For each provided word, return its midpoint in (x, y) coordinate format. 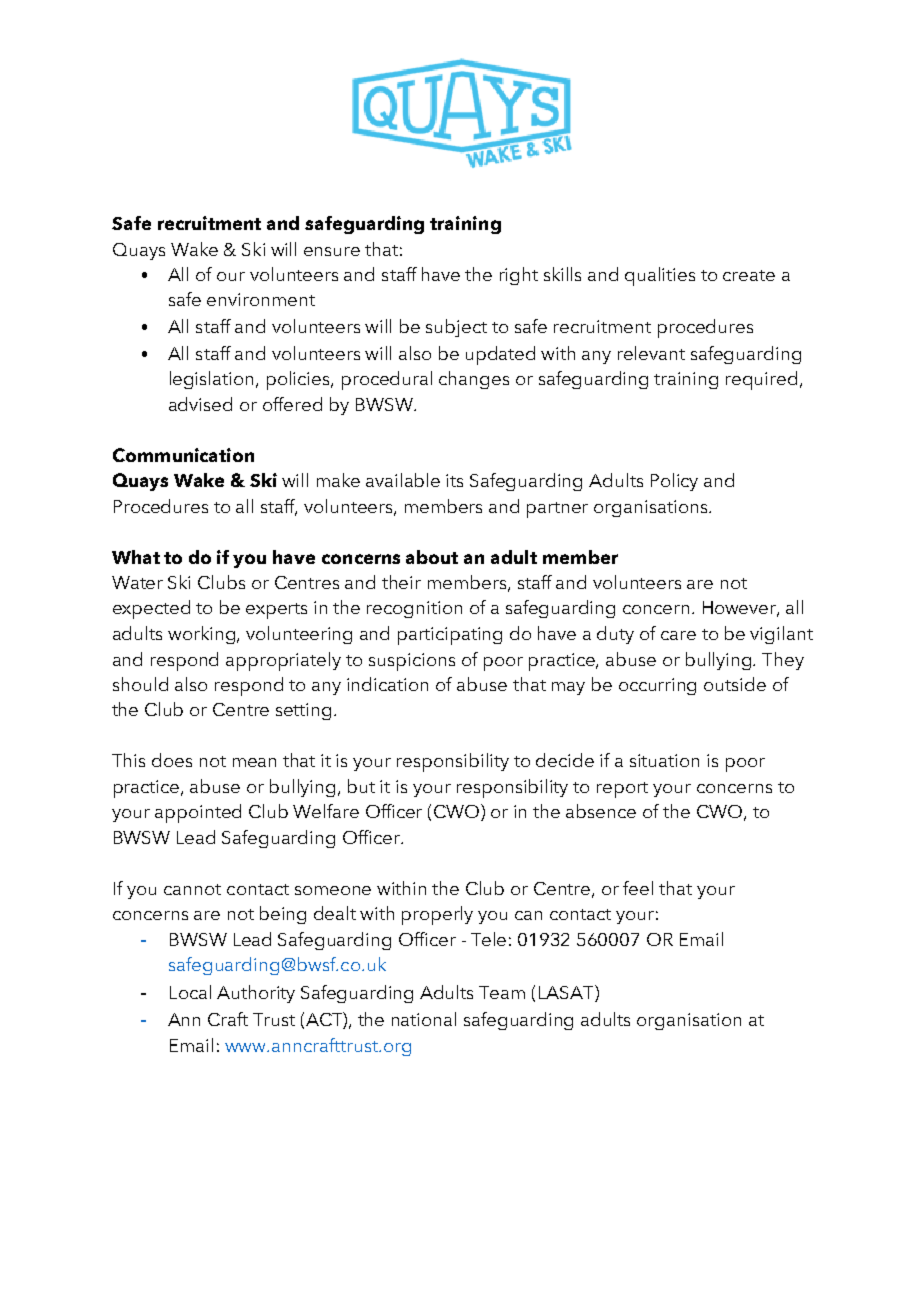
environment (261, 299)
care (678, 635)
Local (190, 992)
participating (450, 636)
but (361, 786)
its (454, 480)
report (622, 790)
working (203, 635)
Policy (674, 482)
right (519, 276)
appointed (198, 813)
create (749, 275)
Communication (183, 455)
